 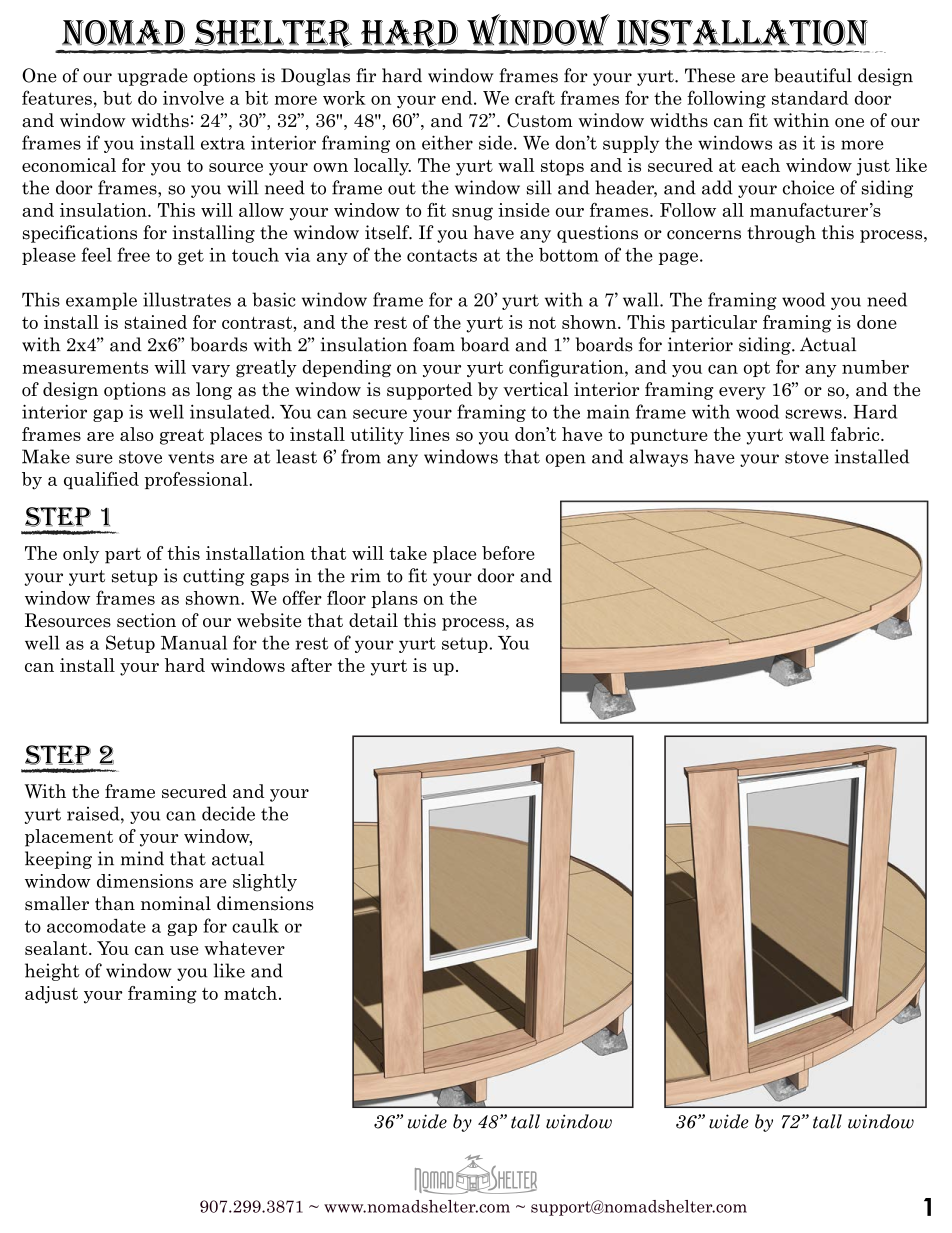 What do you see at coordinates (184, 950) in the image?
I see `use` at bounding box center [184, 950].
